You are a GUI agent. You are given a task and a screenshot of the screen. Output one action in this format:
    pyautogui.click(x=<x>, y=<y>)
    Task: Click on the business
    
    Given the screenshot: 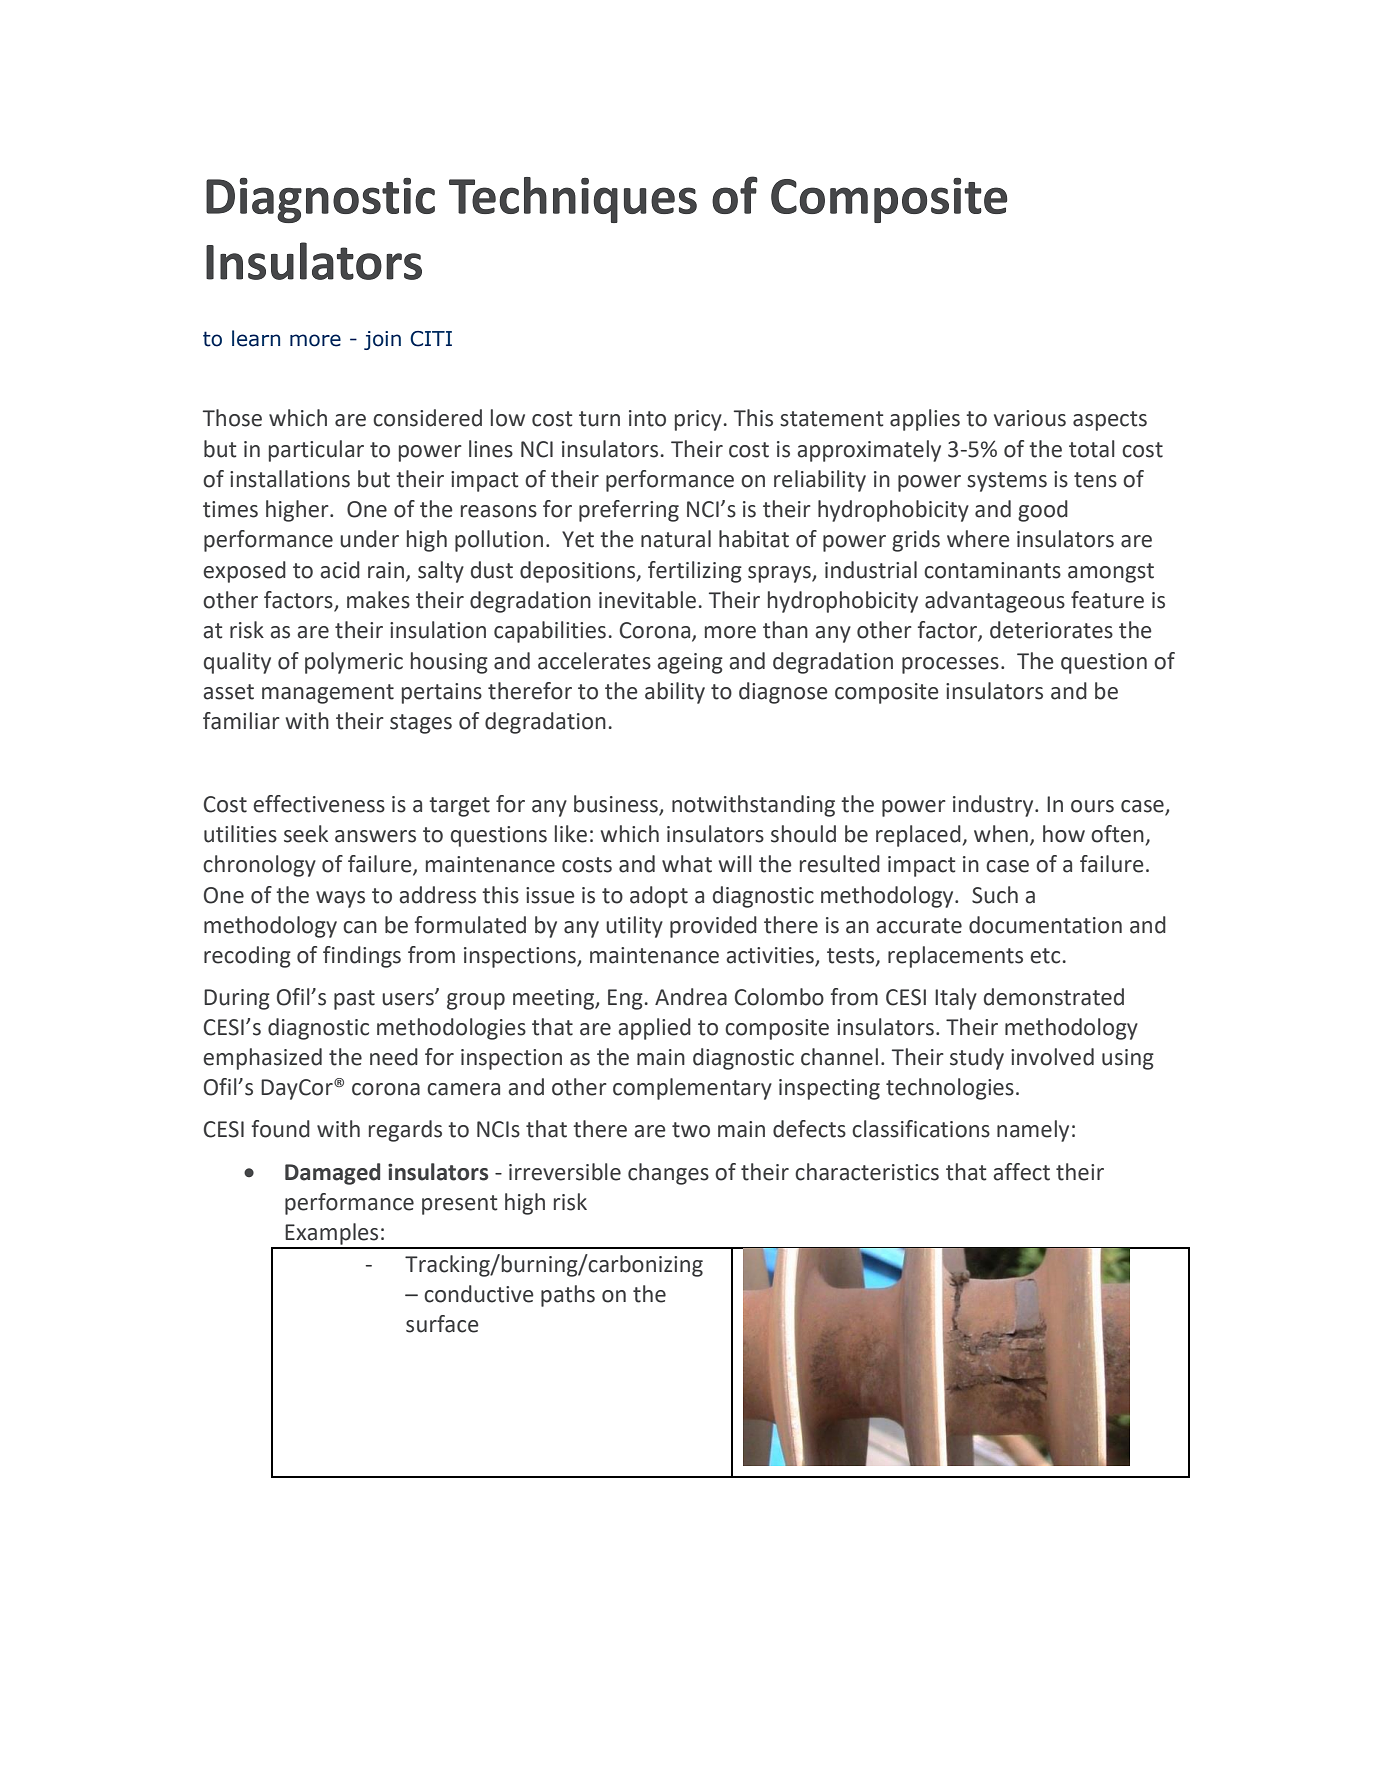 What is the action you would take?
    pyautogui.click(x=617, y=805)
